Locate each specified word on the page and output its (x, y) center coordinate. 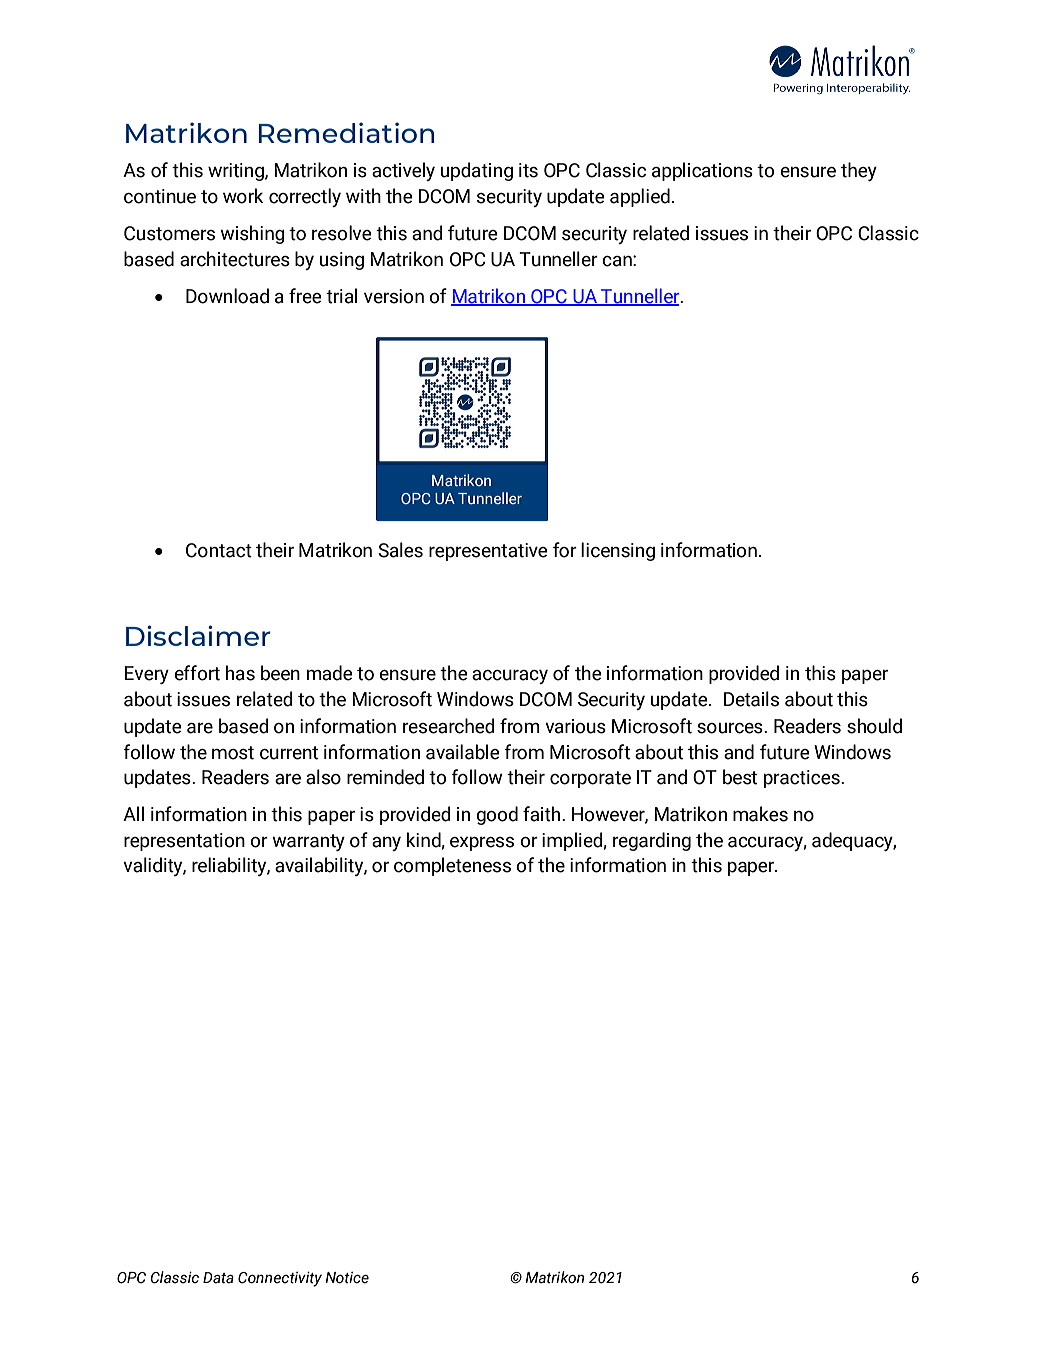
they (859, 171)
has (240, 673)
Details (751, 699)
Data (218, 1278)
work (243, 196)
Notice (347, 1278)
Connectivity (280, 1279)
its (528, 170)
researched (449, 726)
